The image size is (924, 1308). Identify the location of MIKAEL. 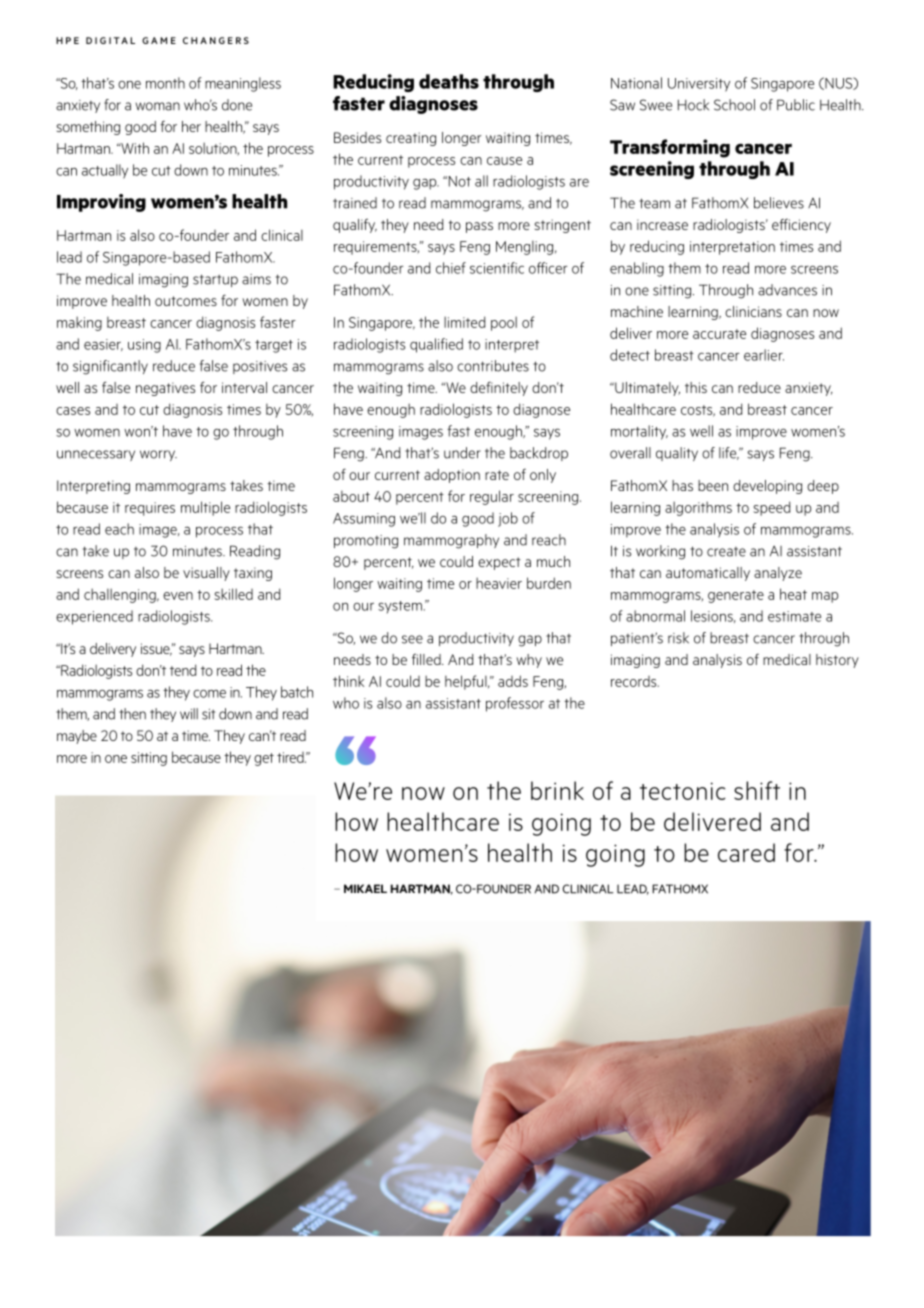
(365, 888).
